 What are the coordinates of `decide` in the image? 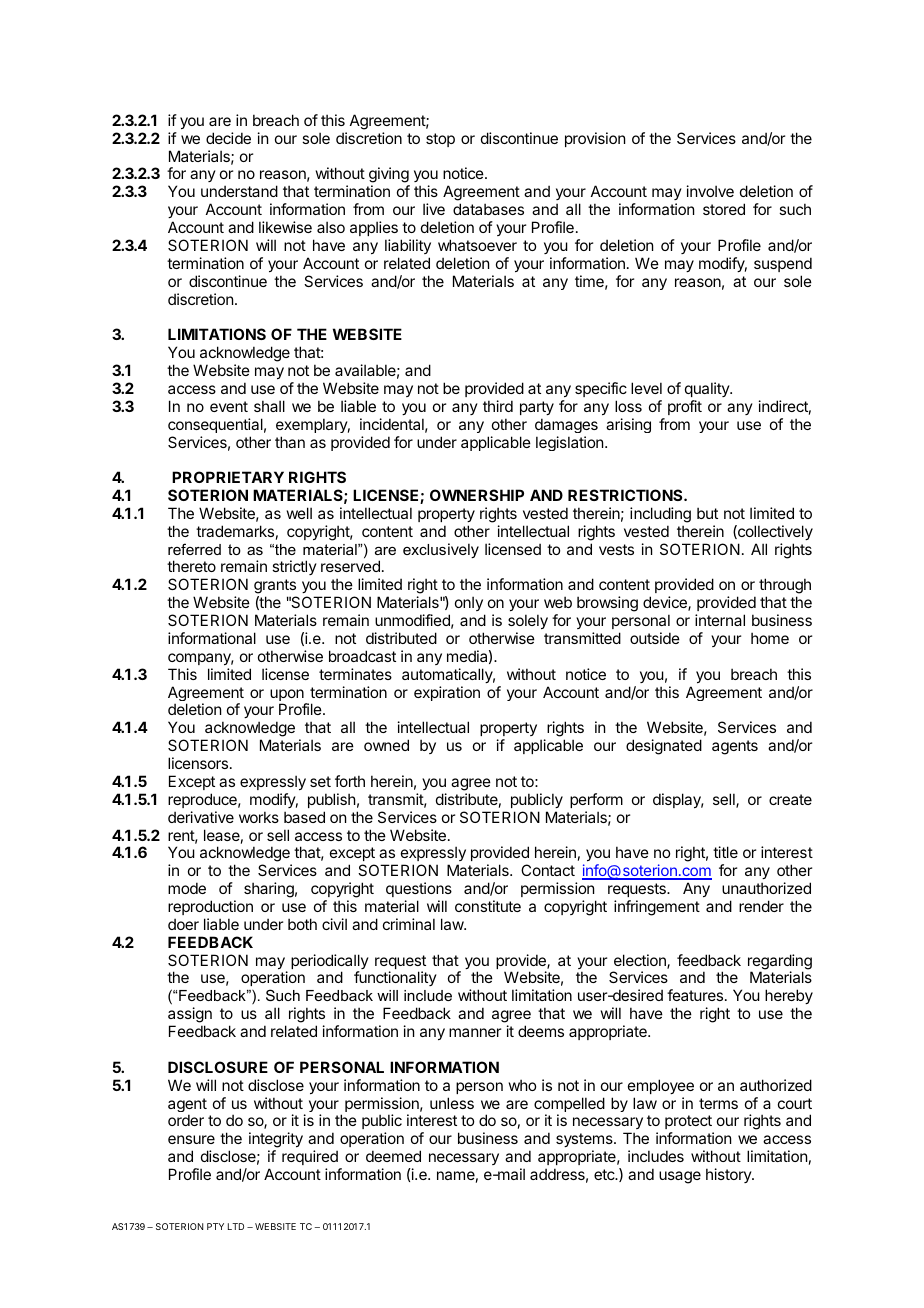 It's located at (228, 138).
